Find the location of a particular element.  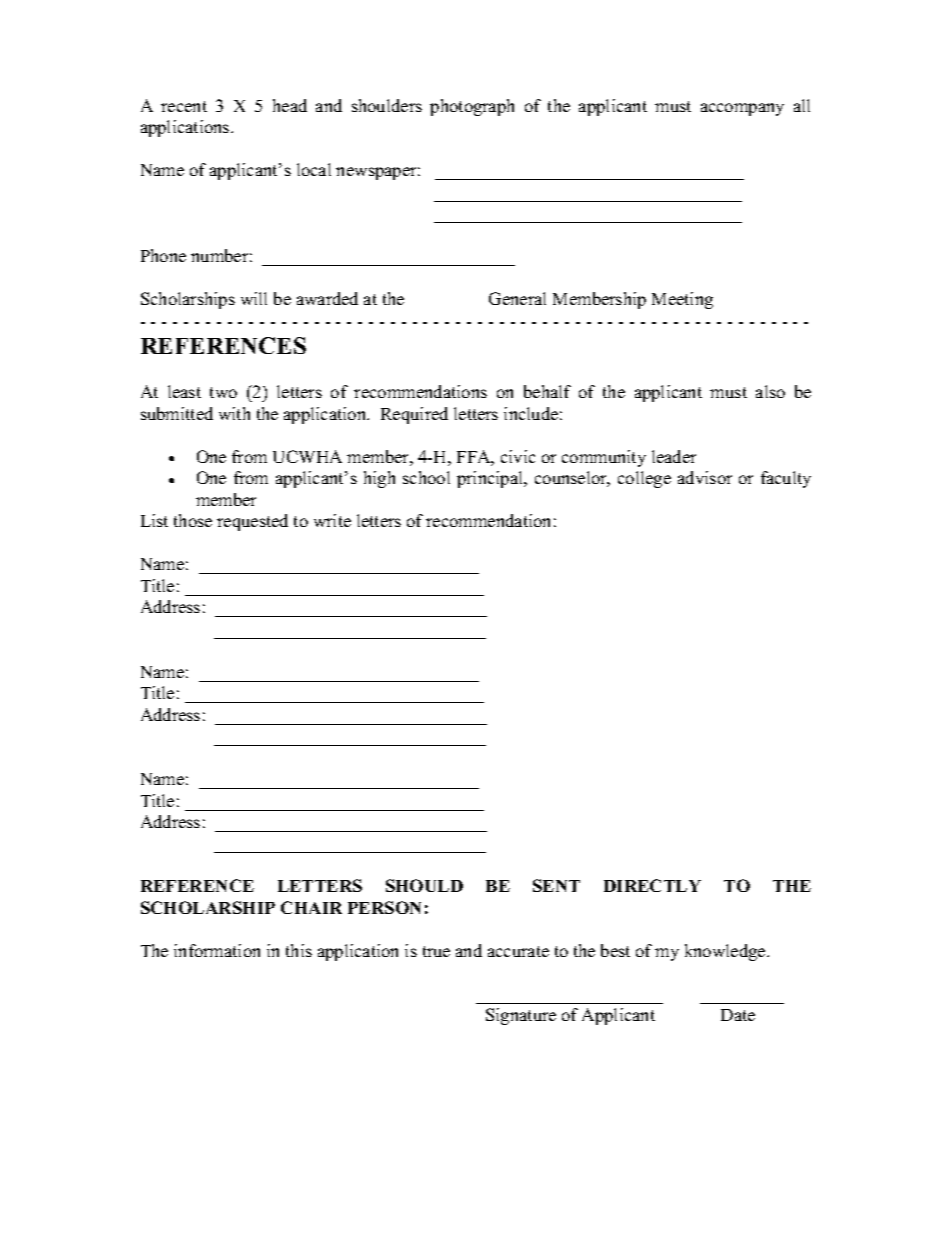

Date is located at coordinates (738, 1015).
